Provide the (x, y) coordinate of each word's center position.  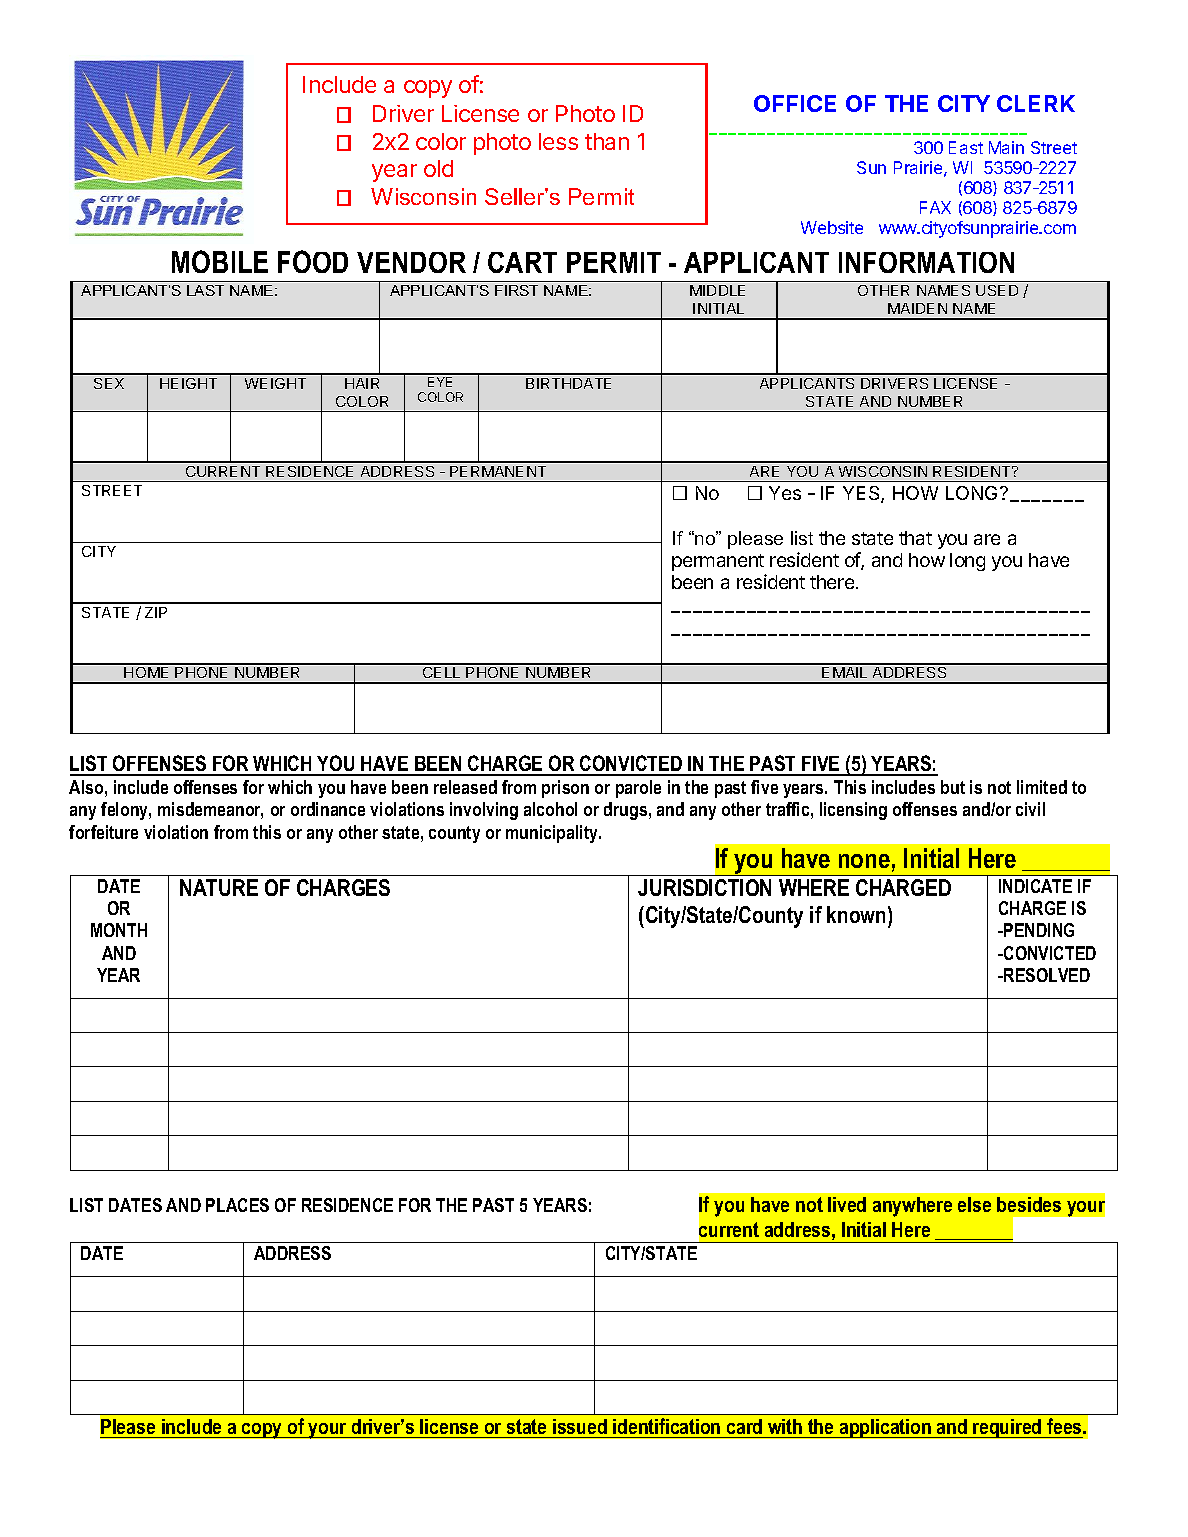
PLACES (237, 1205)
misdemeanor (210, 810)
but (953, 787)
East (966, 147)
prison (565, 789)
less (558, 141)
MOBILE (220, 261)
